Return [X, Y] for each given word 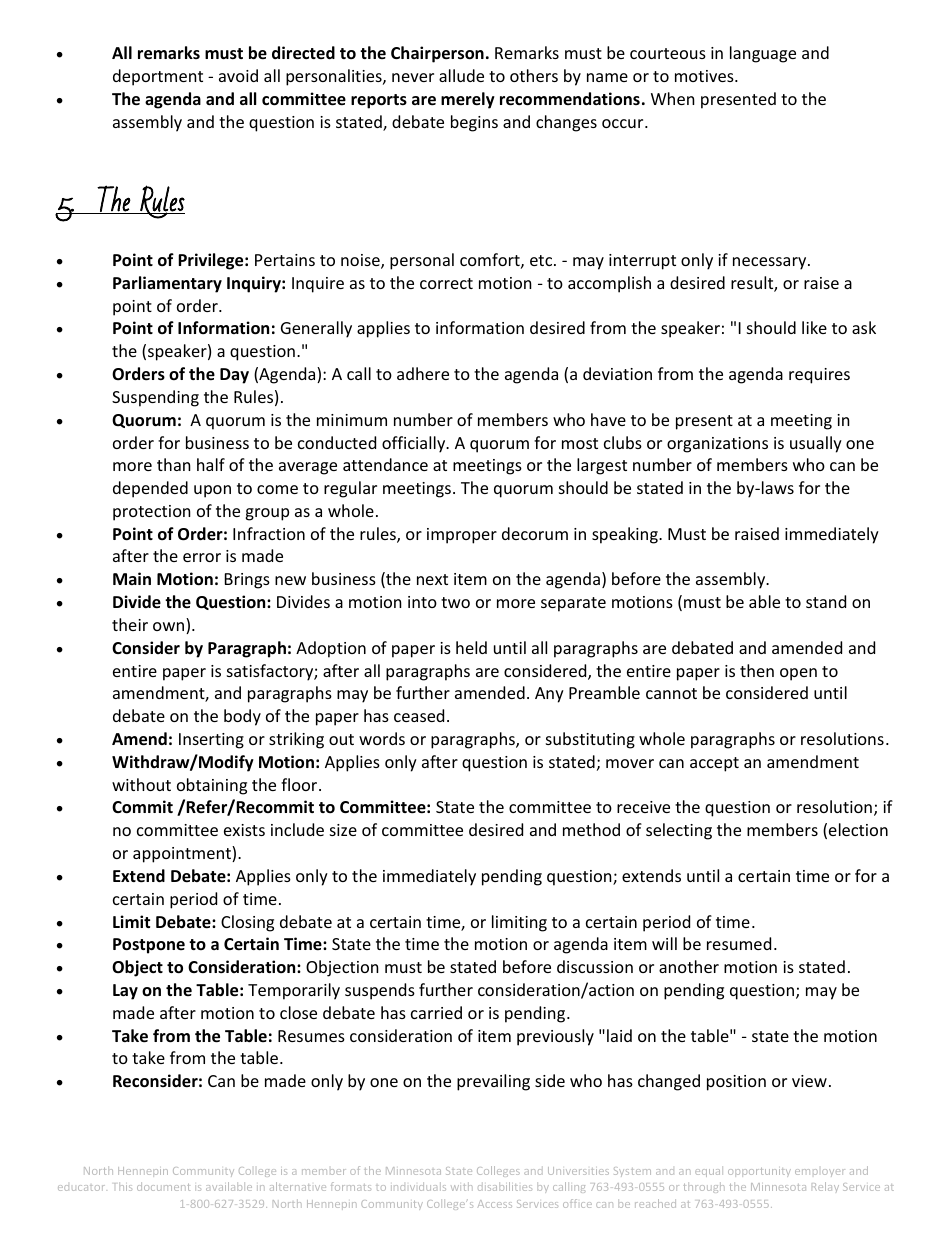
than [174, 464]
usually [816, 444]
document [163, 1186]
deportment [158, 77]
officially [415, 444]
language [763, 54]
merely [468, 100]
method [591, 829]
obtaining [212, 786]
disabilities [505, 1186]
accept [714, 764]
